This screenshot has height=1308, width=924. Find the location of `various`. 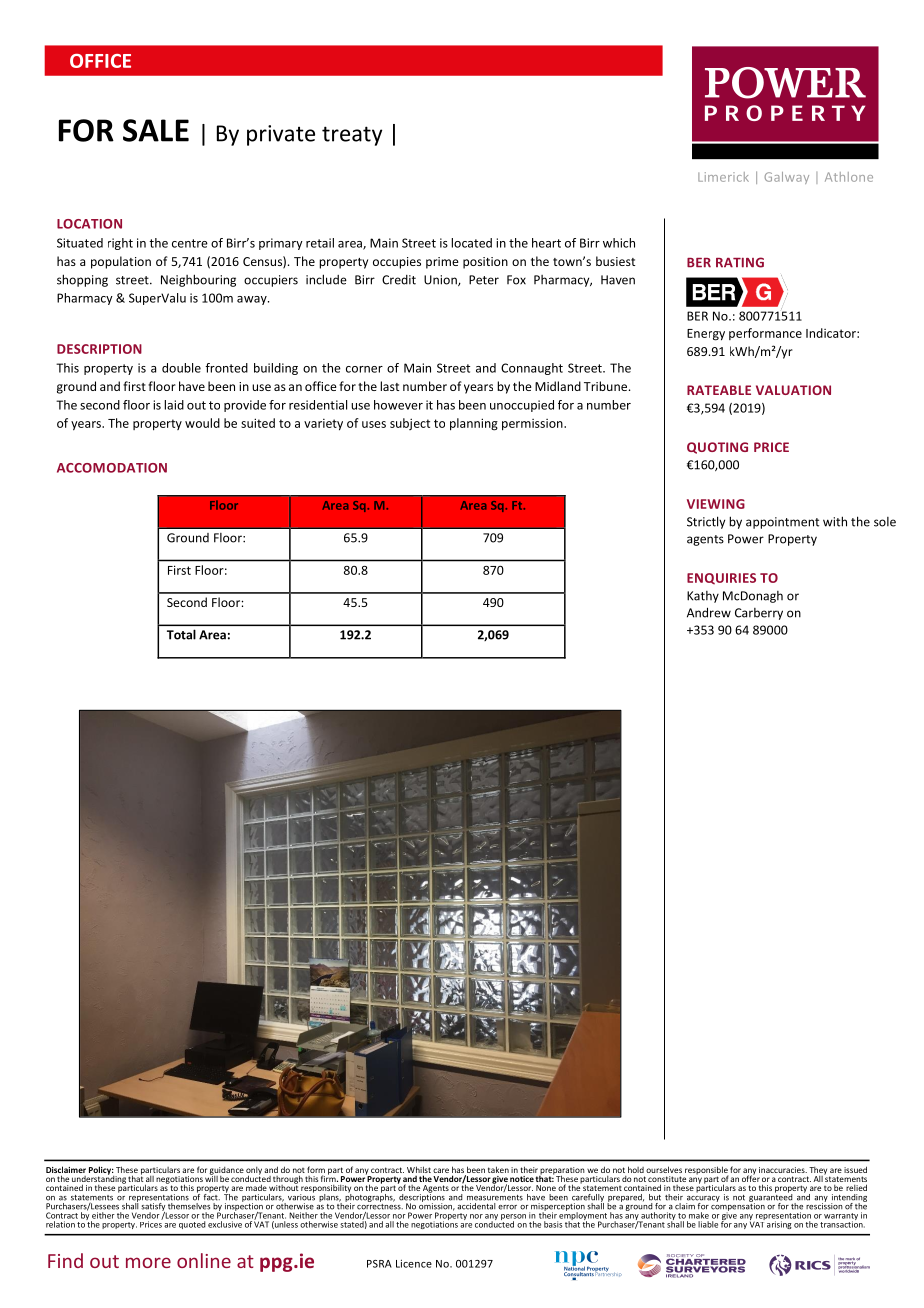

various is located at coordinates (301, 1196).
